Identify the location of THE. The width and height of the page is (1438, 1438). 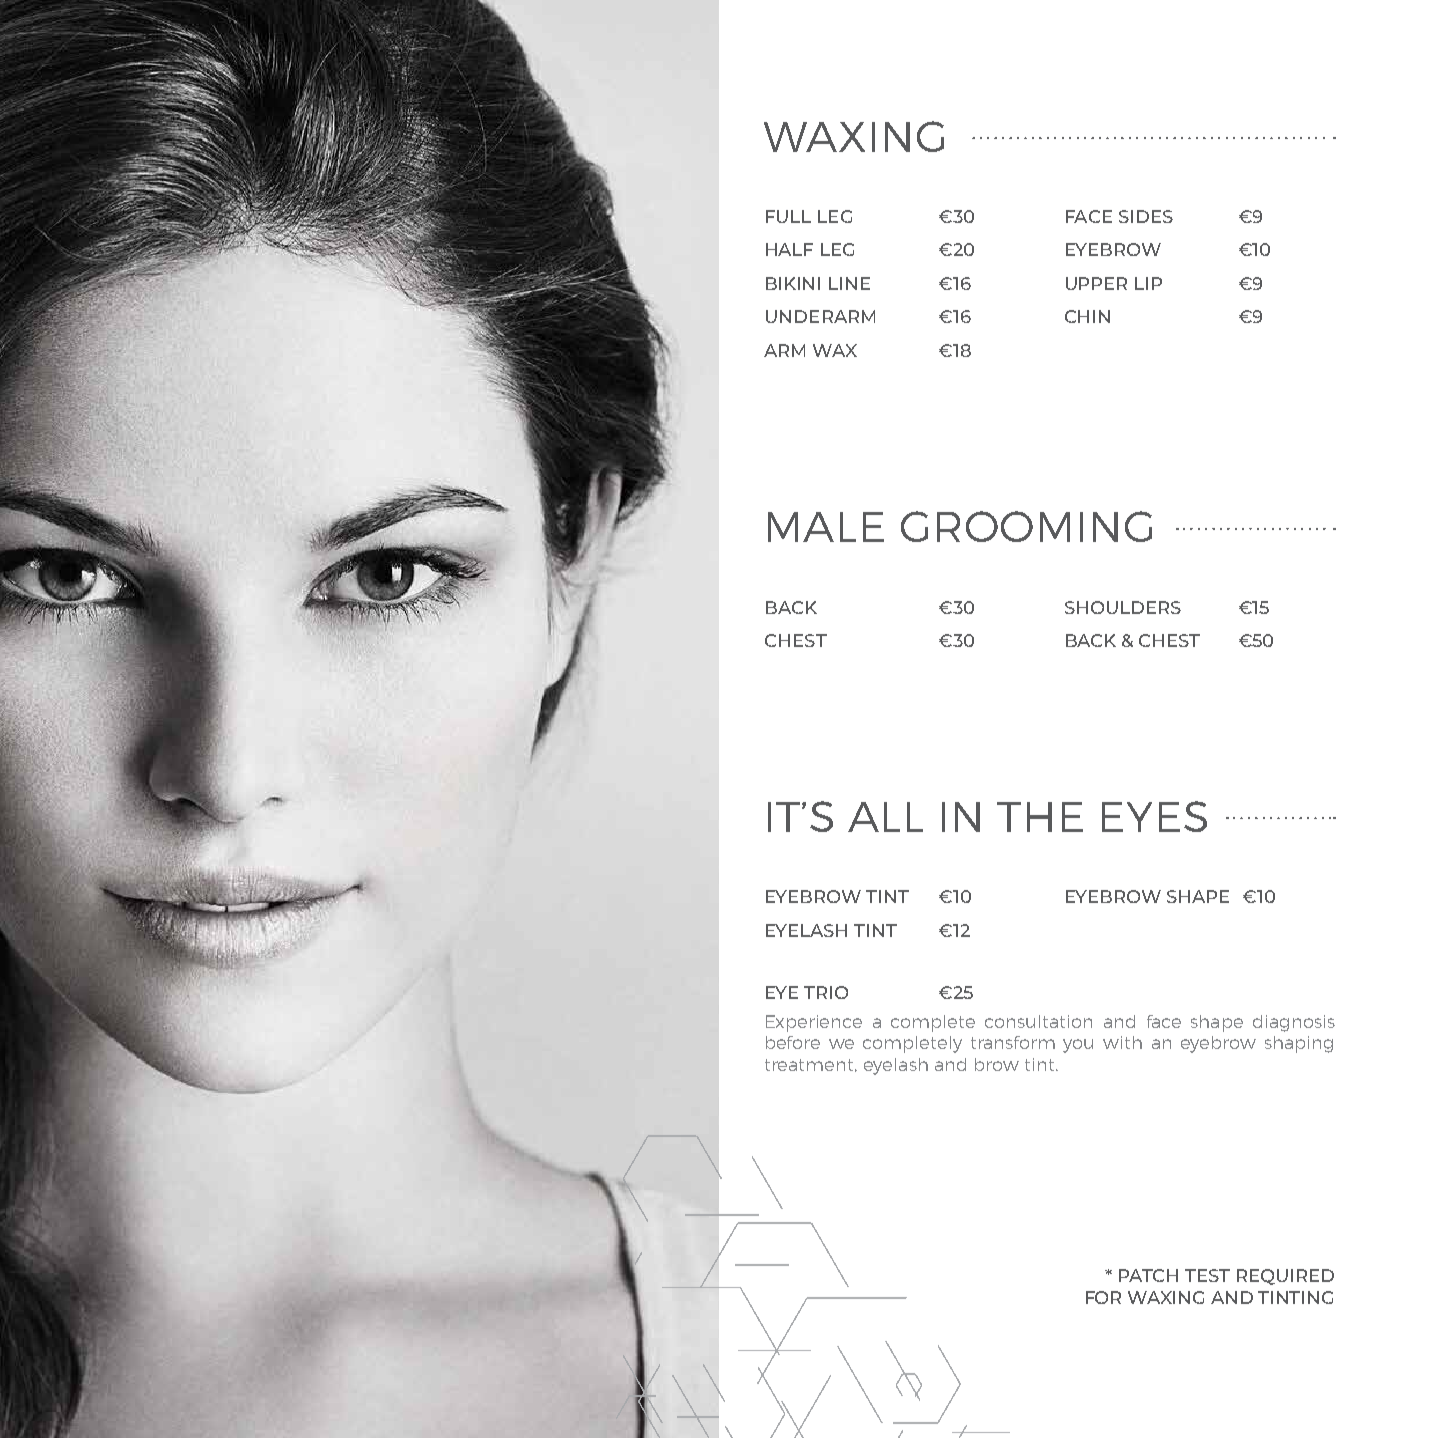
(1040, 817).
